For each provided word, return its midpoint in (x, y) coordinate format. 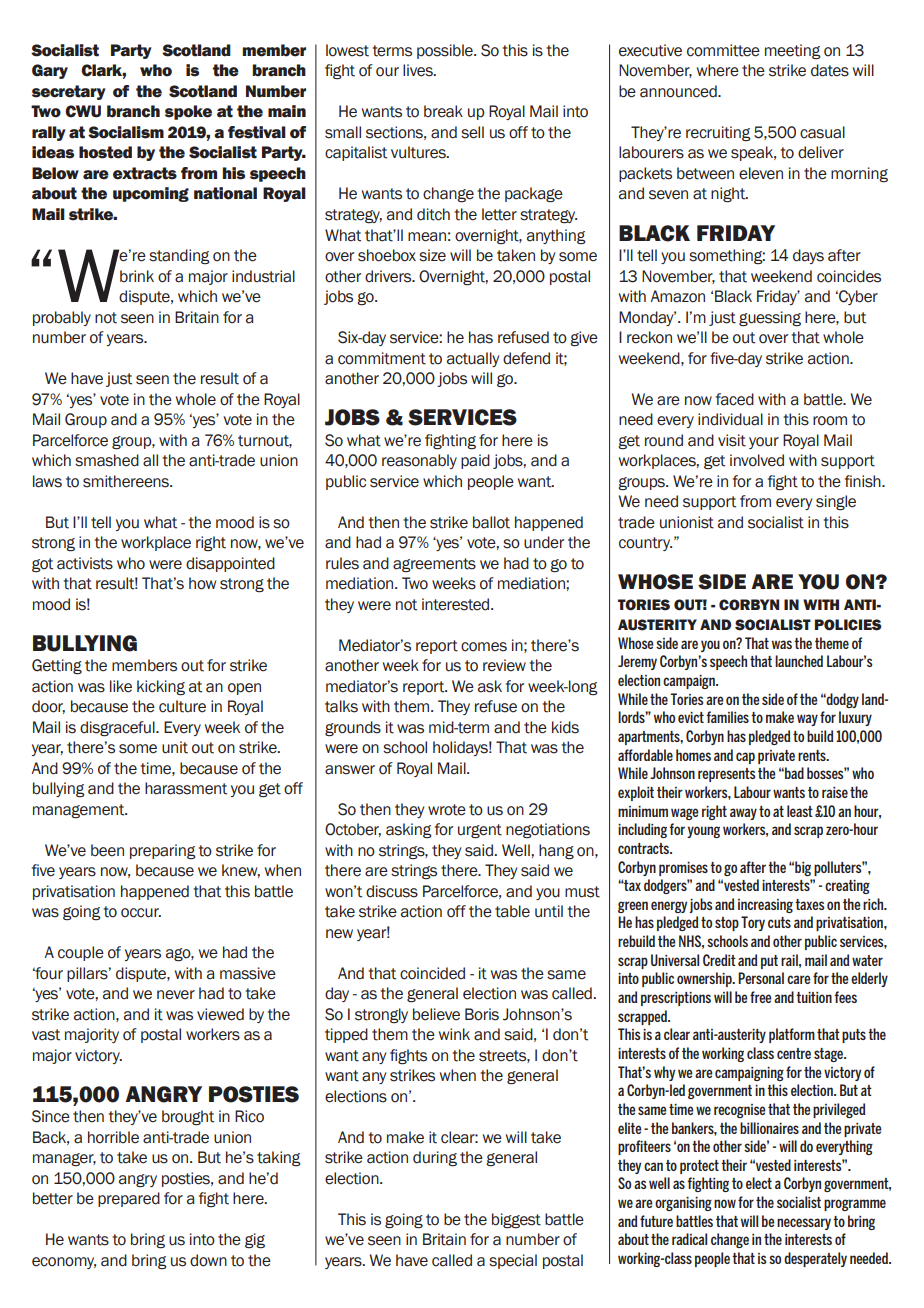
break (443, 111)
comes (484, 647)
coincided (432, 973)
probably (62, 318)
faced (735, 399)
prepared (129, 1199)
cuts (779, 922)
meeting (793, 51)
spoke (188, 112)
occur (141, 913)
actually (473, 359)
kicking (161, 688)
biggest (516, 1221)
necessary (804, 1224)
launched (799, 661)
